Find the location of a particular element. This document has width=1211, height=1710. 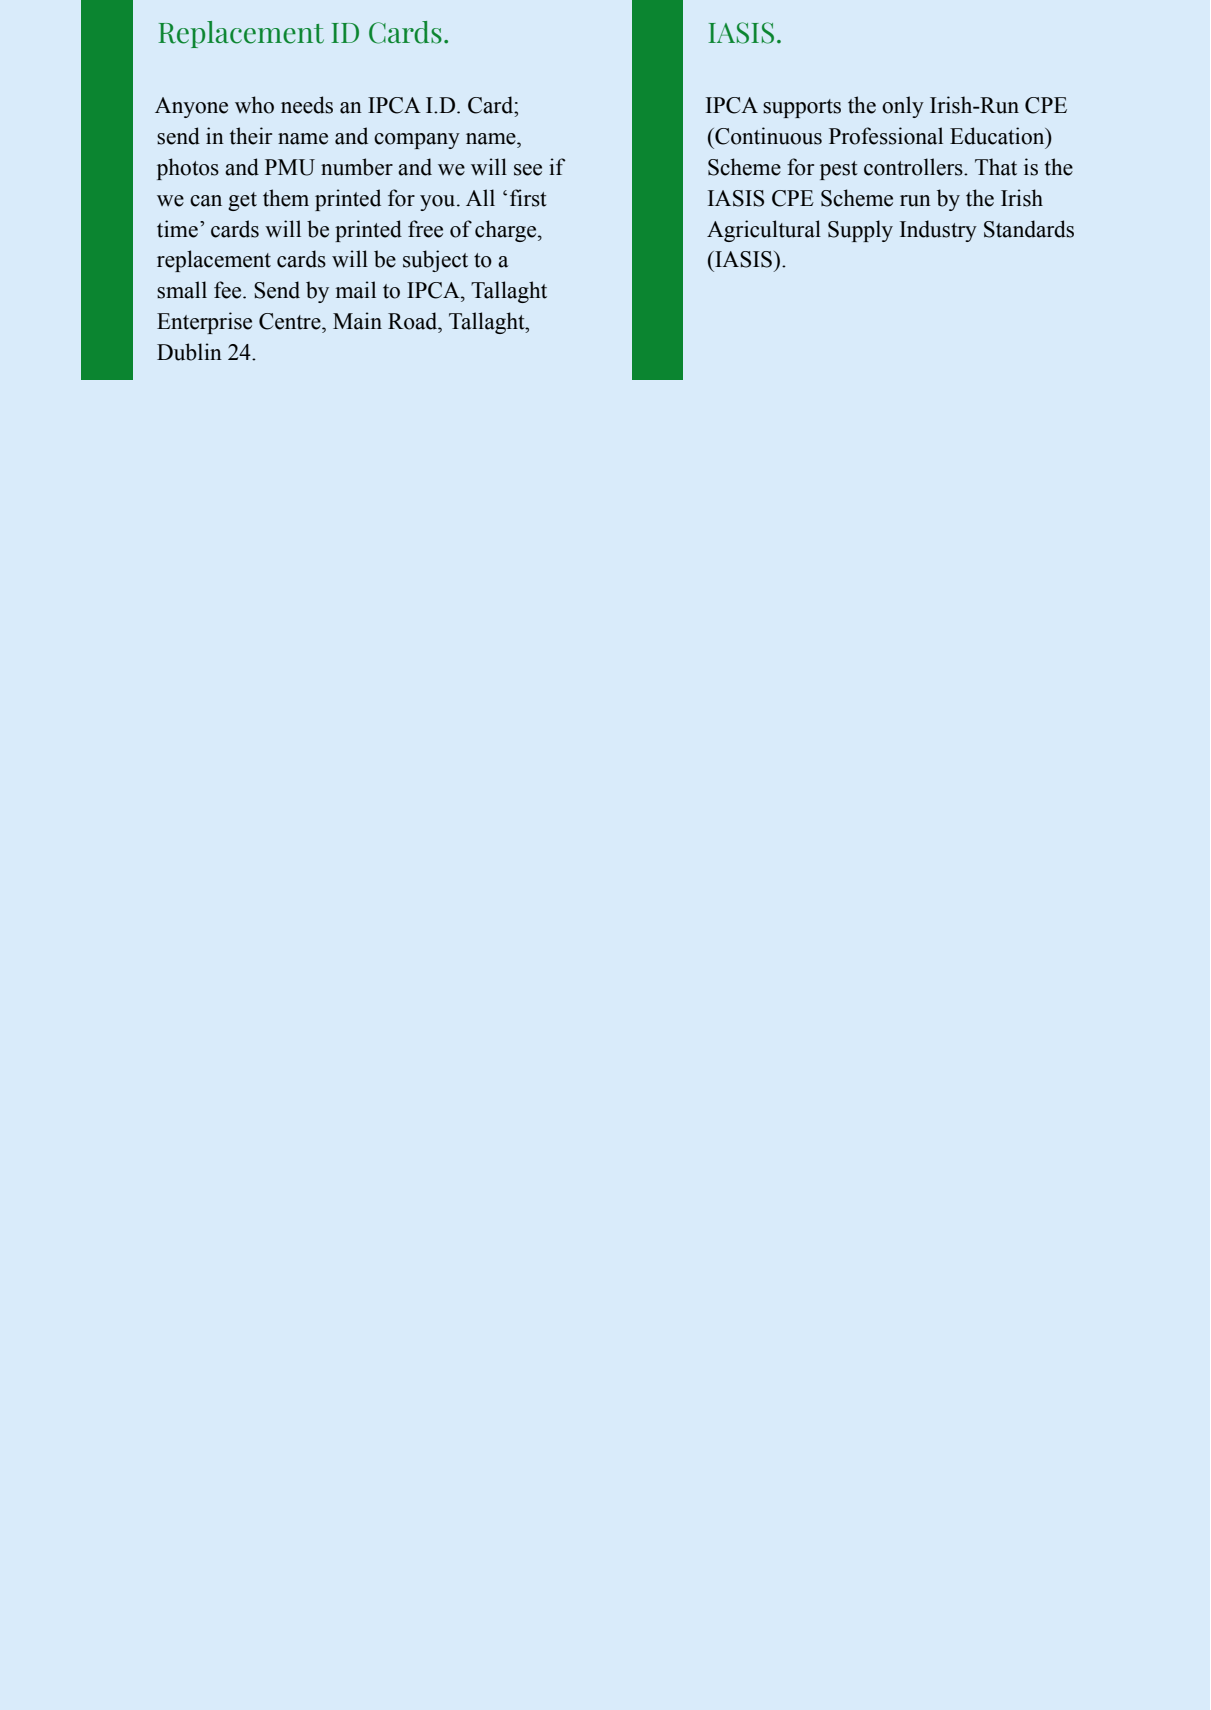

subject is located at coordinates (435, 261).
